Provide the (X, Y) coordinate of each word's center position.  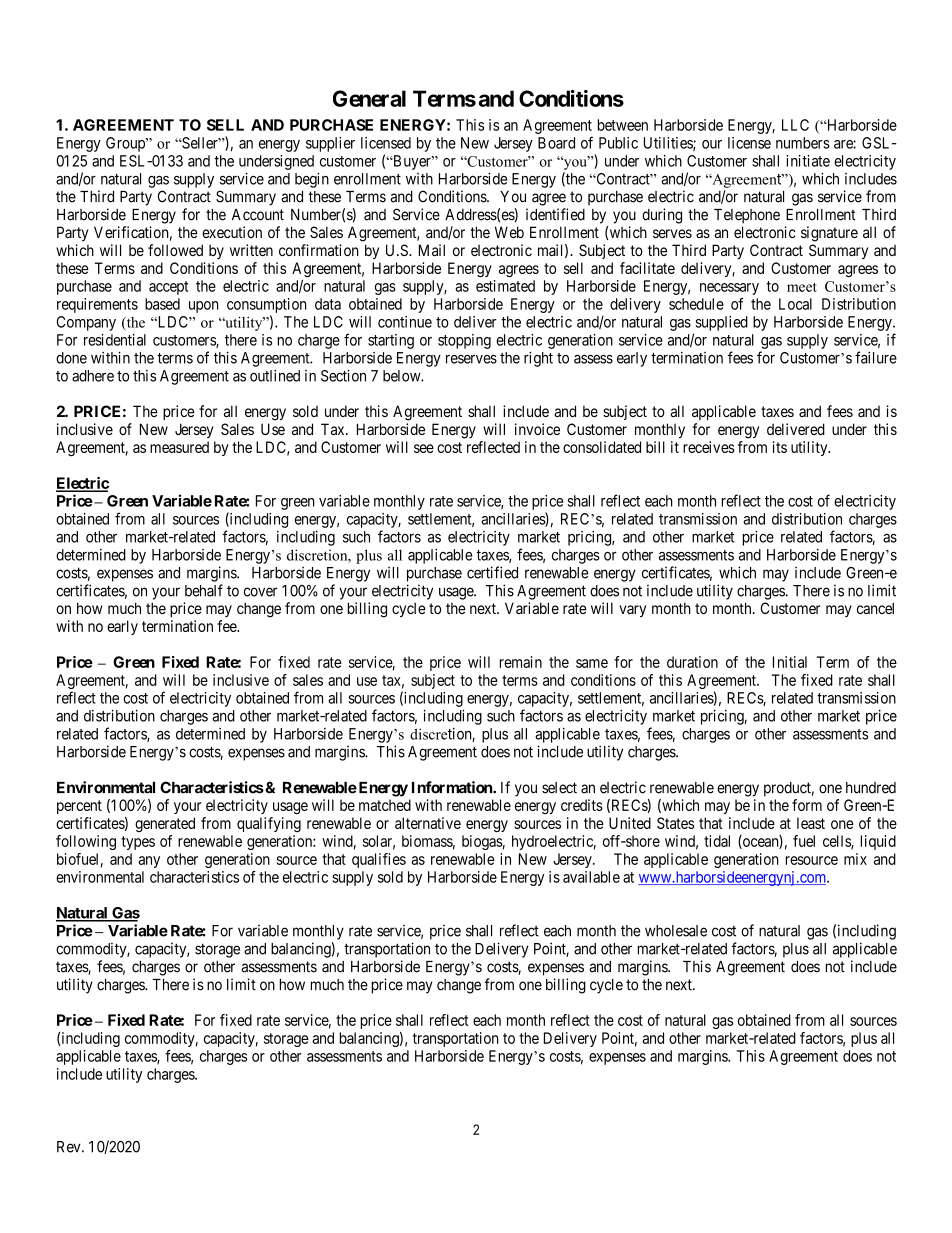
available (591, 877)
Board (556, 143)
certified (492, 572)
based (162, 304)
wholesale (676, 931)
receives (709, 447)
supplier (330, 144)
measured (179, 447)
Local (795, 304)
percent (79, 807)
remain (521, 662)
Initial (790, 662)
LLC (795, 125)
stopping (464, 341)
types (138, 843)
